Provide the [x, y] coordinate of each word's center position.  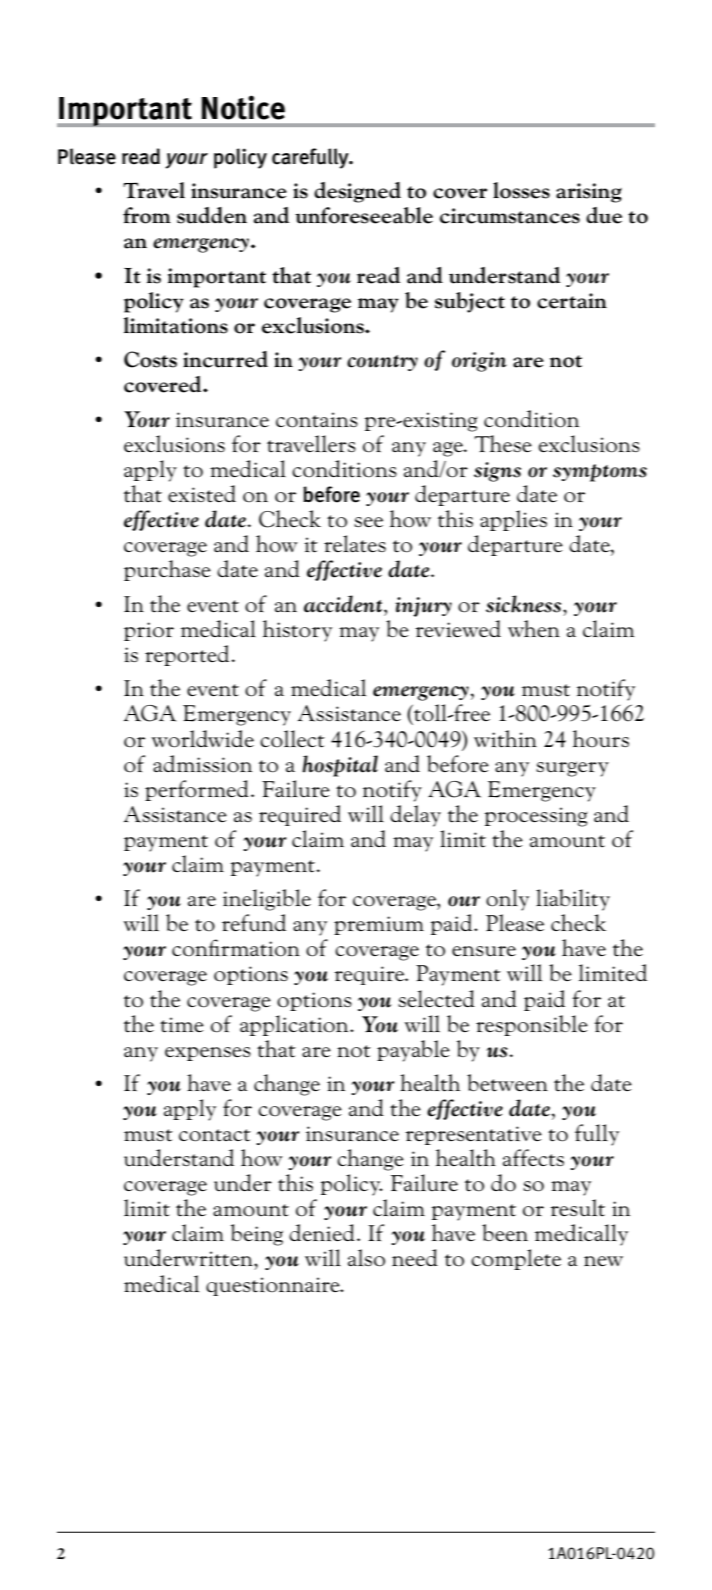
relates [355, 544]
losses [521, 190]
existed [202, 493]
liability [573, 900]
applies [513, 520]
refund [254, 923]
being [257, 1235]
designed [357, 192]
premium [379, 925]
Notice [243, 107]
